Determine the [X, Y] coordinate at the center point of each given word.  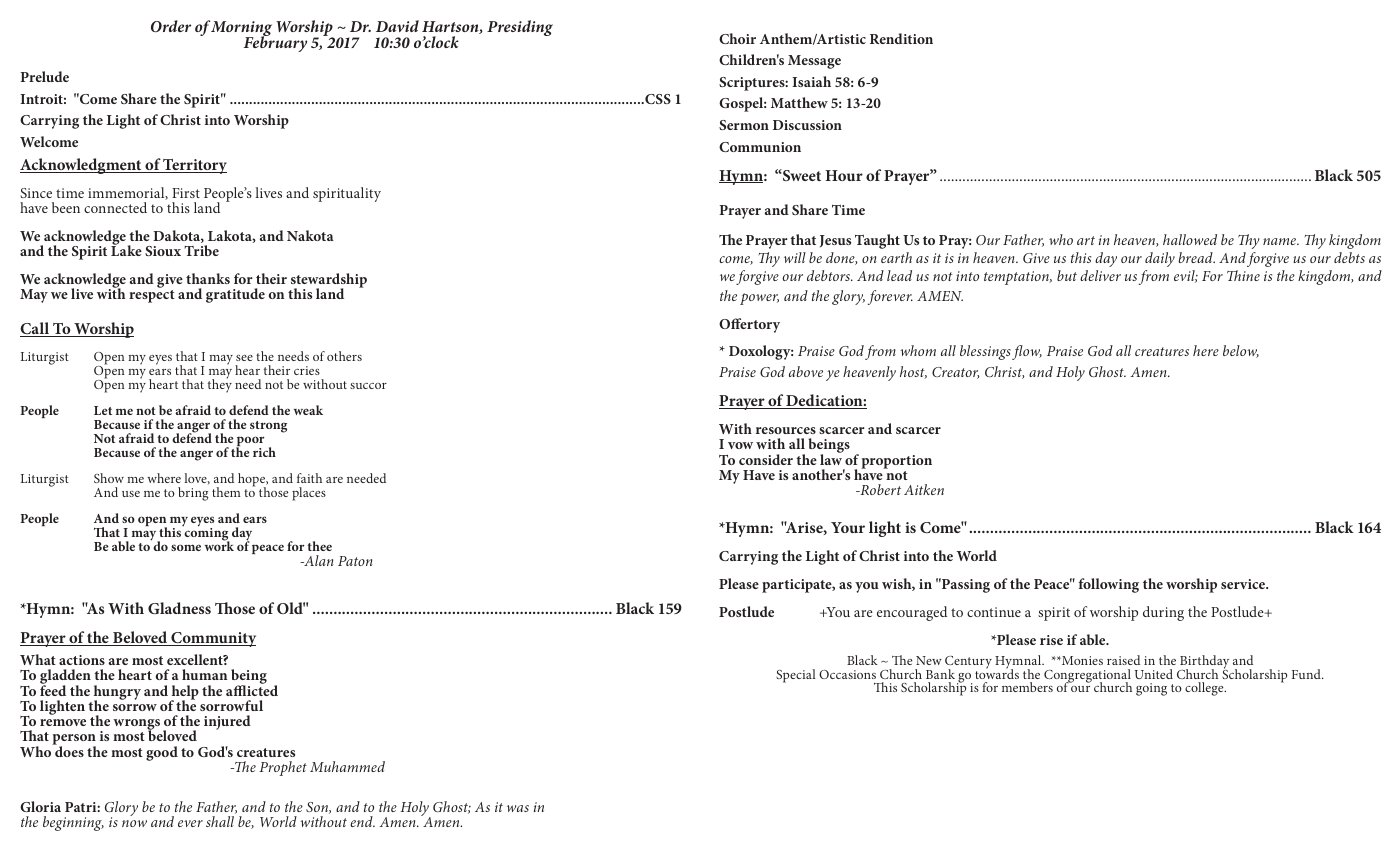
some [186, 547]
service [1244, 584]
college [1205, 689]
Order [171, 26]
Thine [1243, 275]
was [518, 808]
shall [220, 821]
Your [848, 527]
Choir [737, 38]
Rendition [901, 38]
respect [152, 296]
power [759, 299]
